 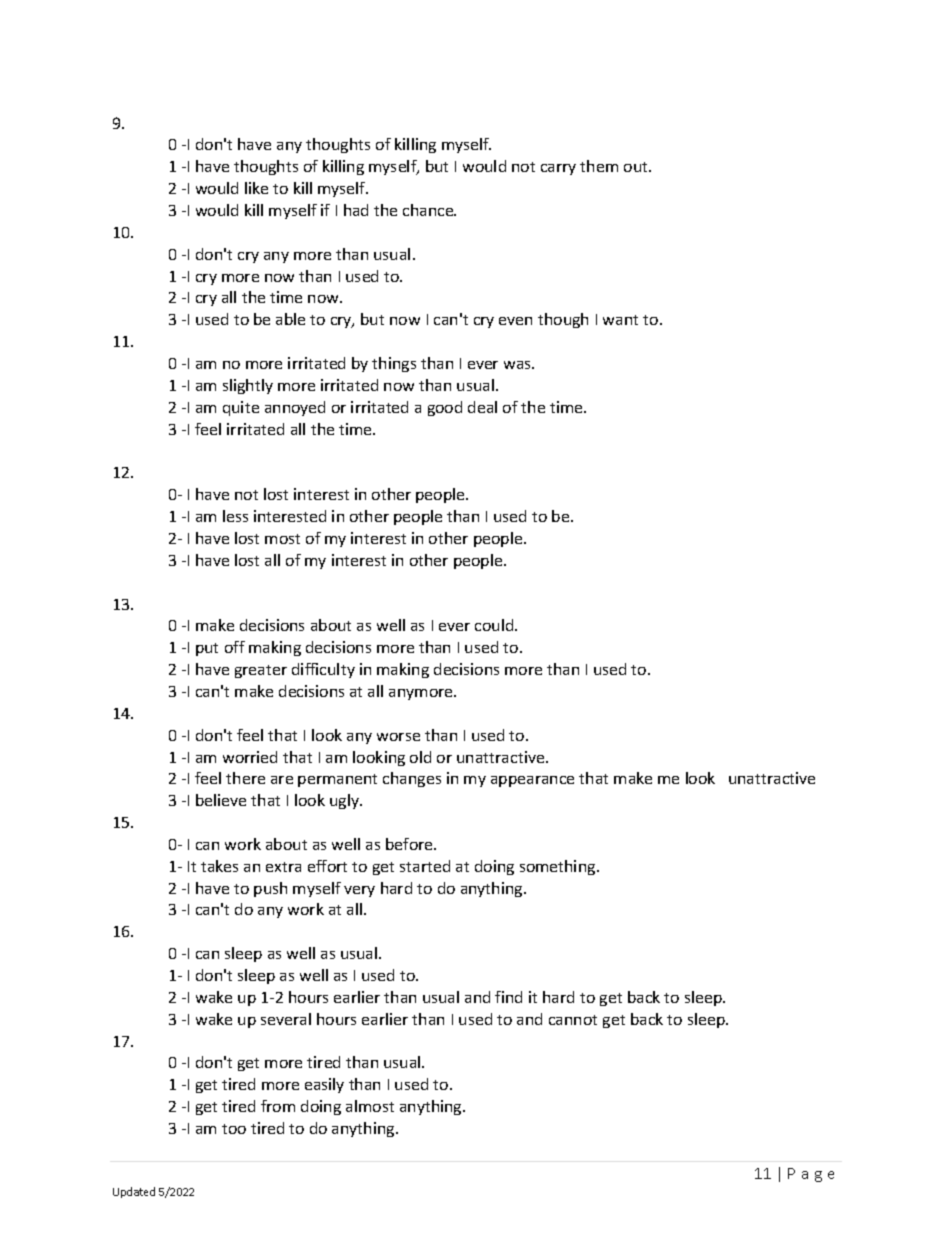 What do you see at coordinates (495, 625) in the screenshot?
I see `could` at bounding box center [495, 625].
